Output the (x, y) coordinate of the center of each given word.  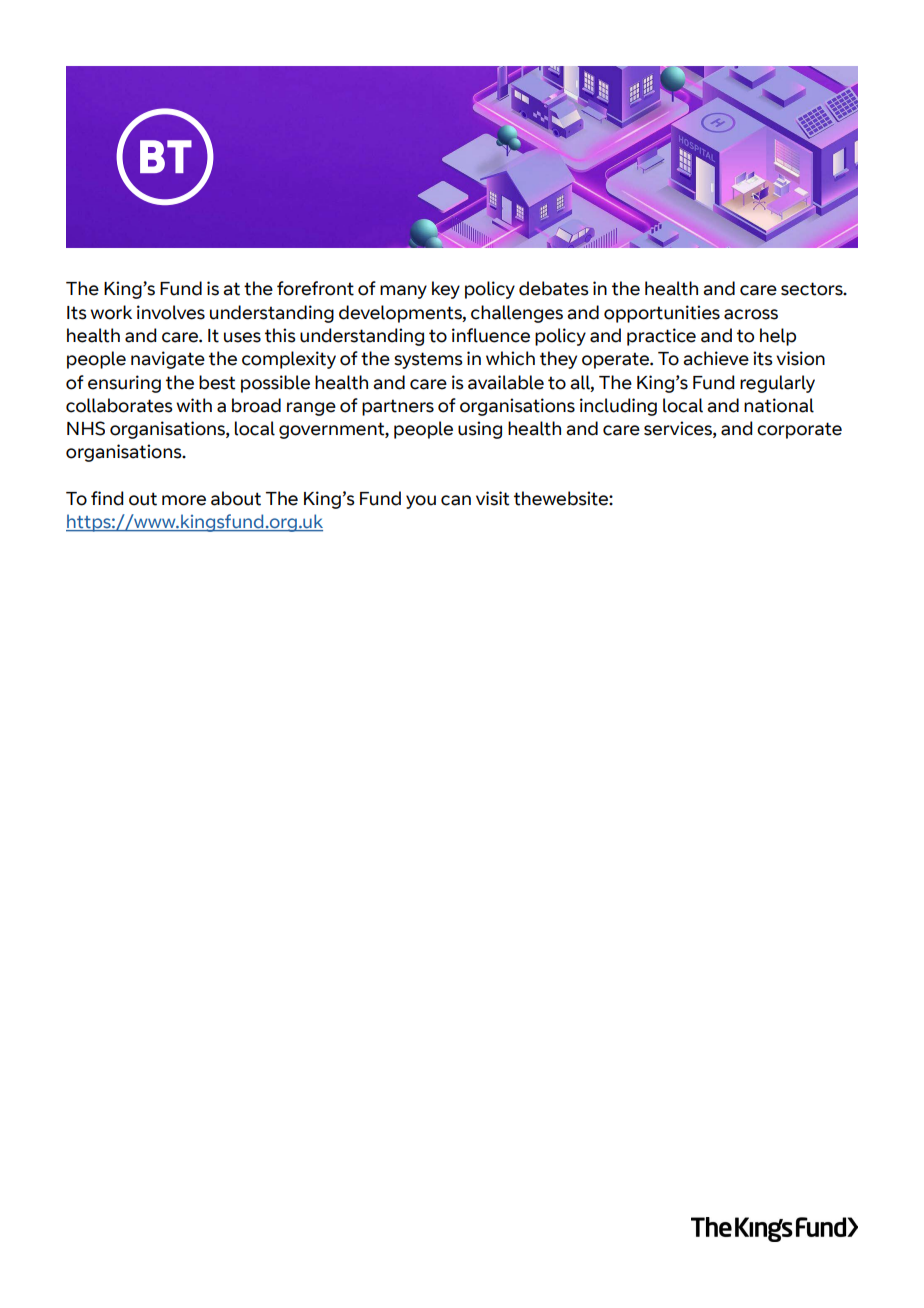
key (446, 290)
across (751, 314)
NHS (86, 428)
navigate (168, 360)
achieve (716, 358)
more (184, 500)
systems (428, 360)
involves (171, 312)
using (480, 430)
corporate (799, 430)
